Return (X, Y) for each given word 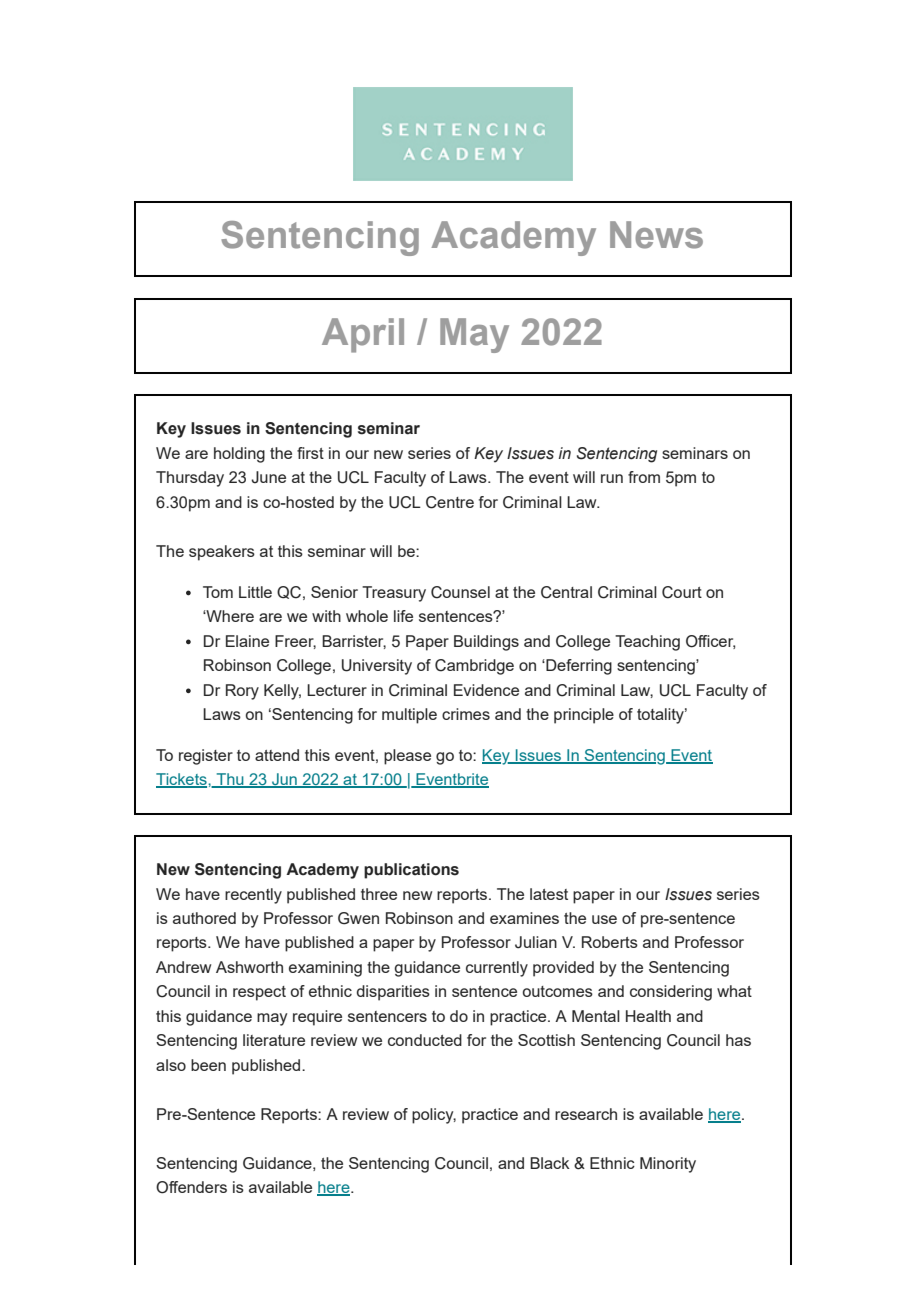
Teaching (647, 643)
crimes (466, 714)
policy (434, 1116)
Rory (242, 692)
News (656, 235)
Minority (668, 1165)
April (363, 335)
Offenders (191, 1187)
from (644, 477)
